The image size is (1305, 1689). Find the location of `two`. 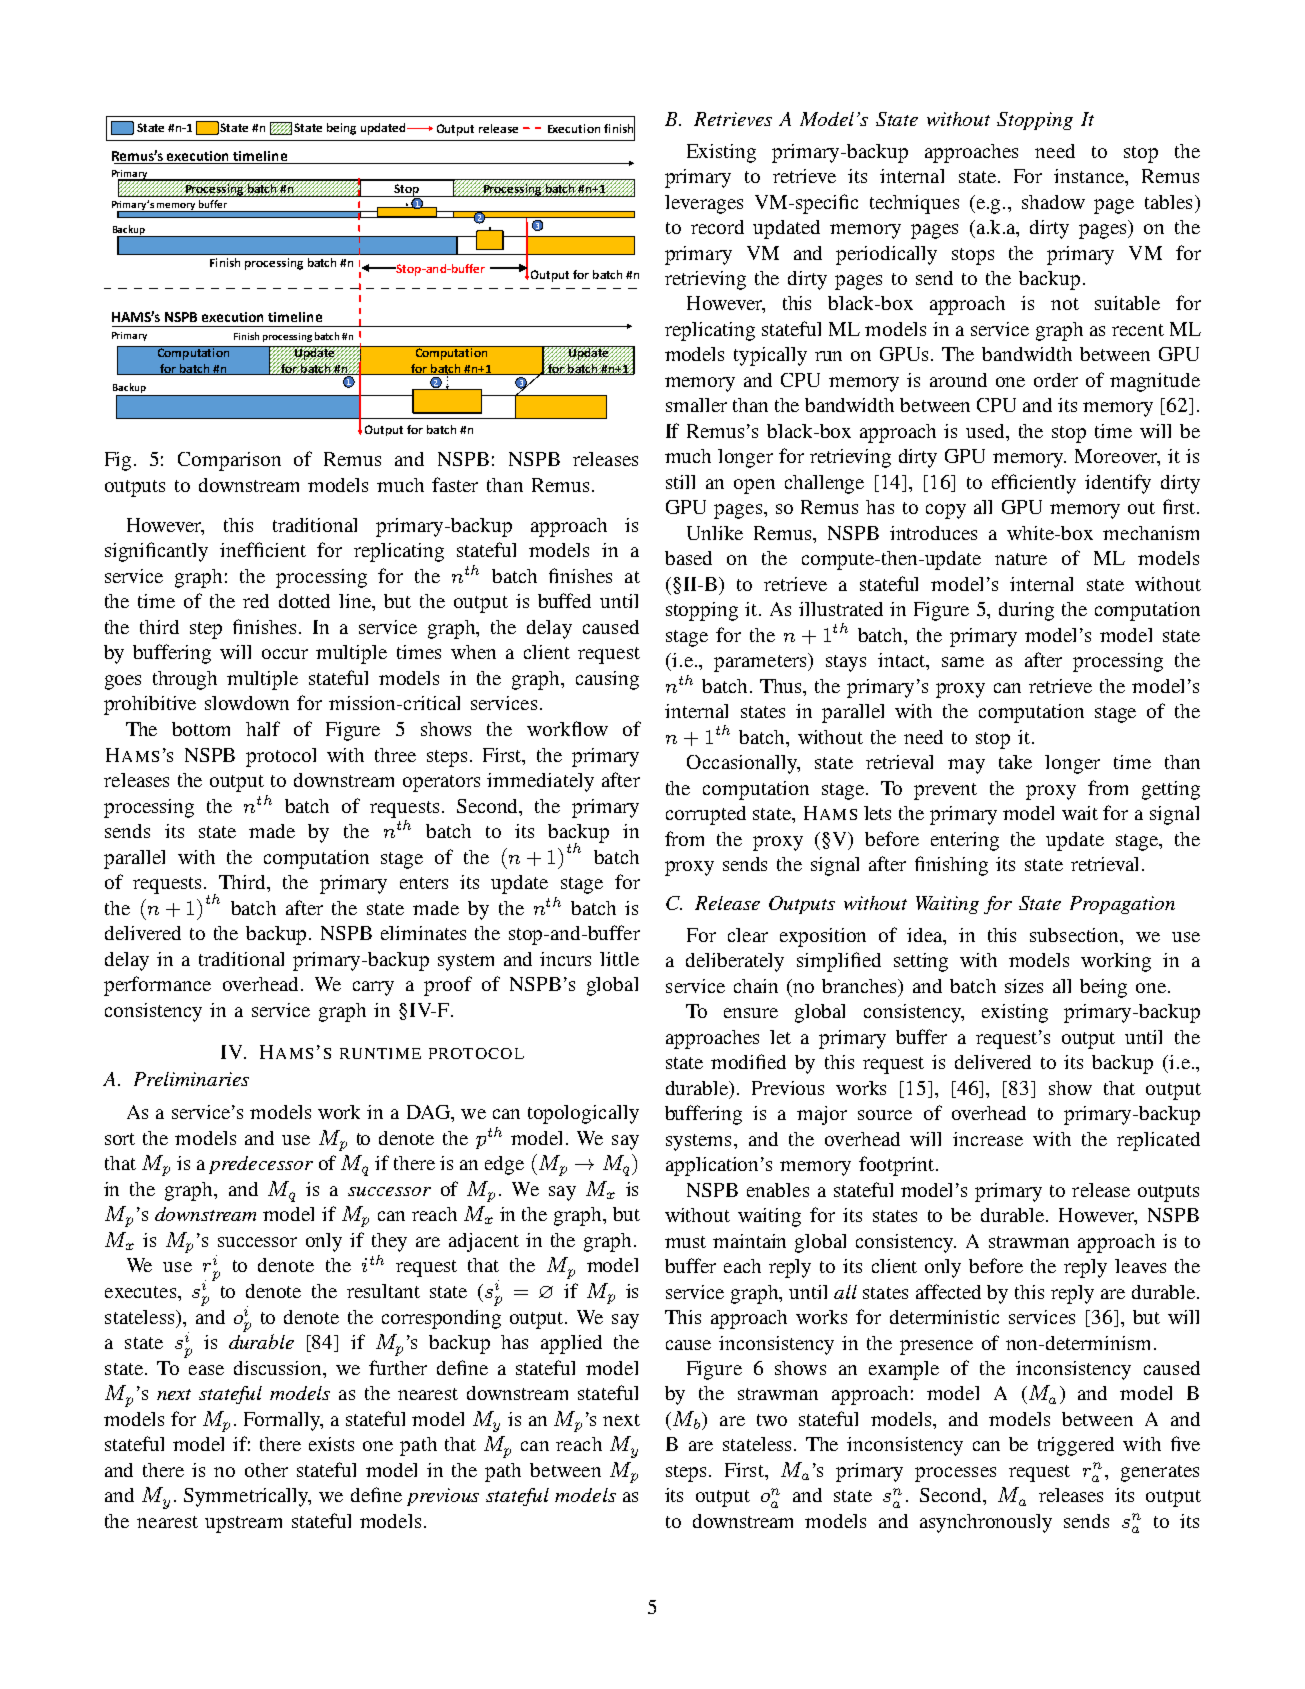

two is located at coordinates (772, 1420).
